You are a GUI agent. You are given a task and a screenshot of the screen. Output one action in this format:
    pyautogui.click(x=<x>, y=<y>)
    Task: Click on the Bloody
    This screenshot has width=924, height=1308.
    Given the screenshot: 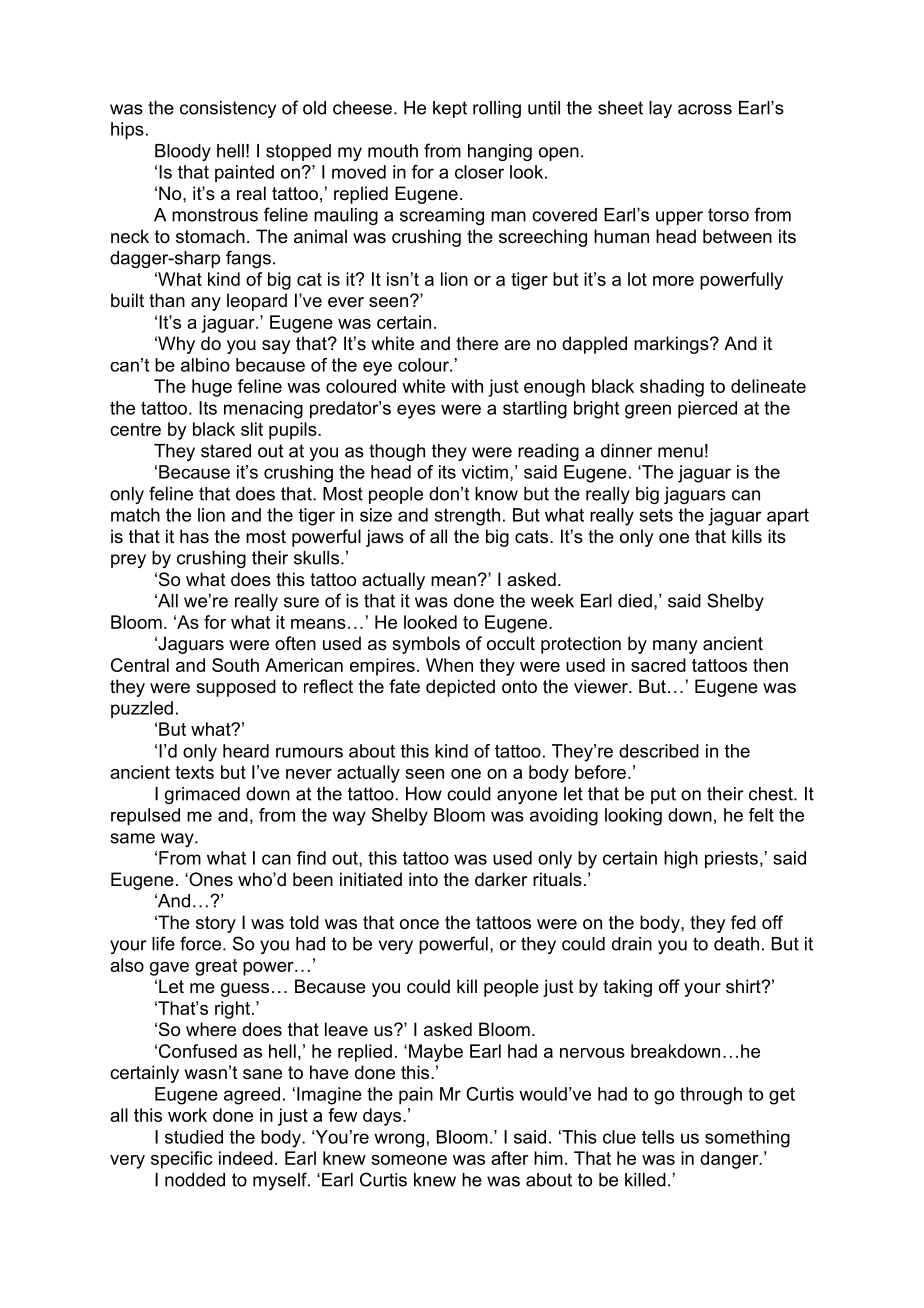 What is the action you would take?
    pyautogui.click(x=183, y=152)
